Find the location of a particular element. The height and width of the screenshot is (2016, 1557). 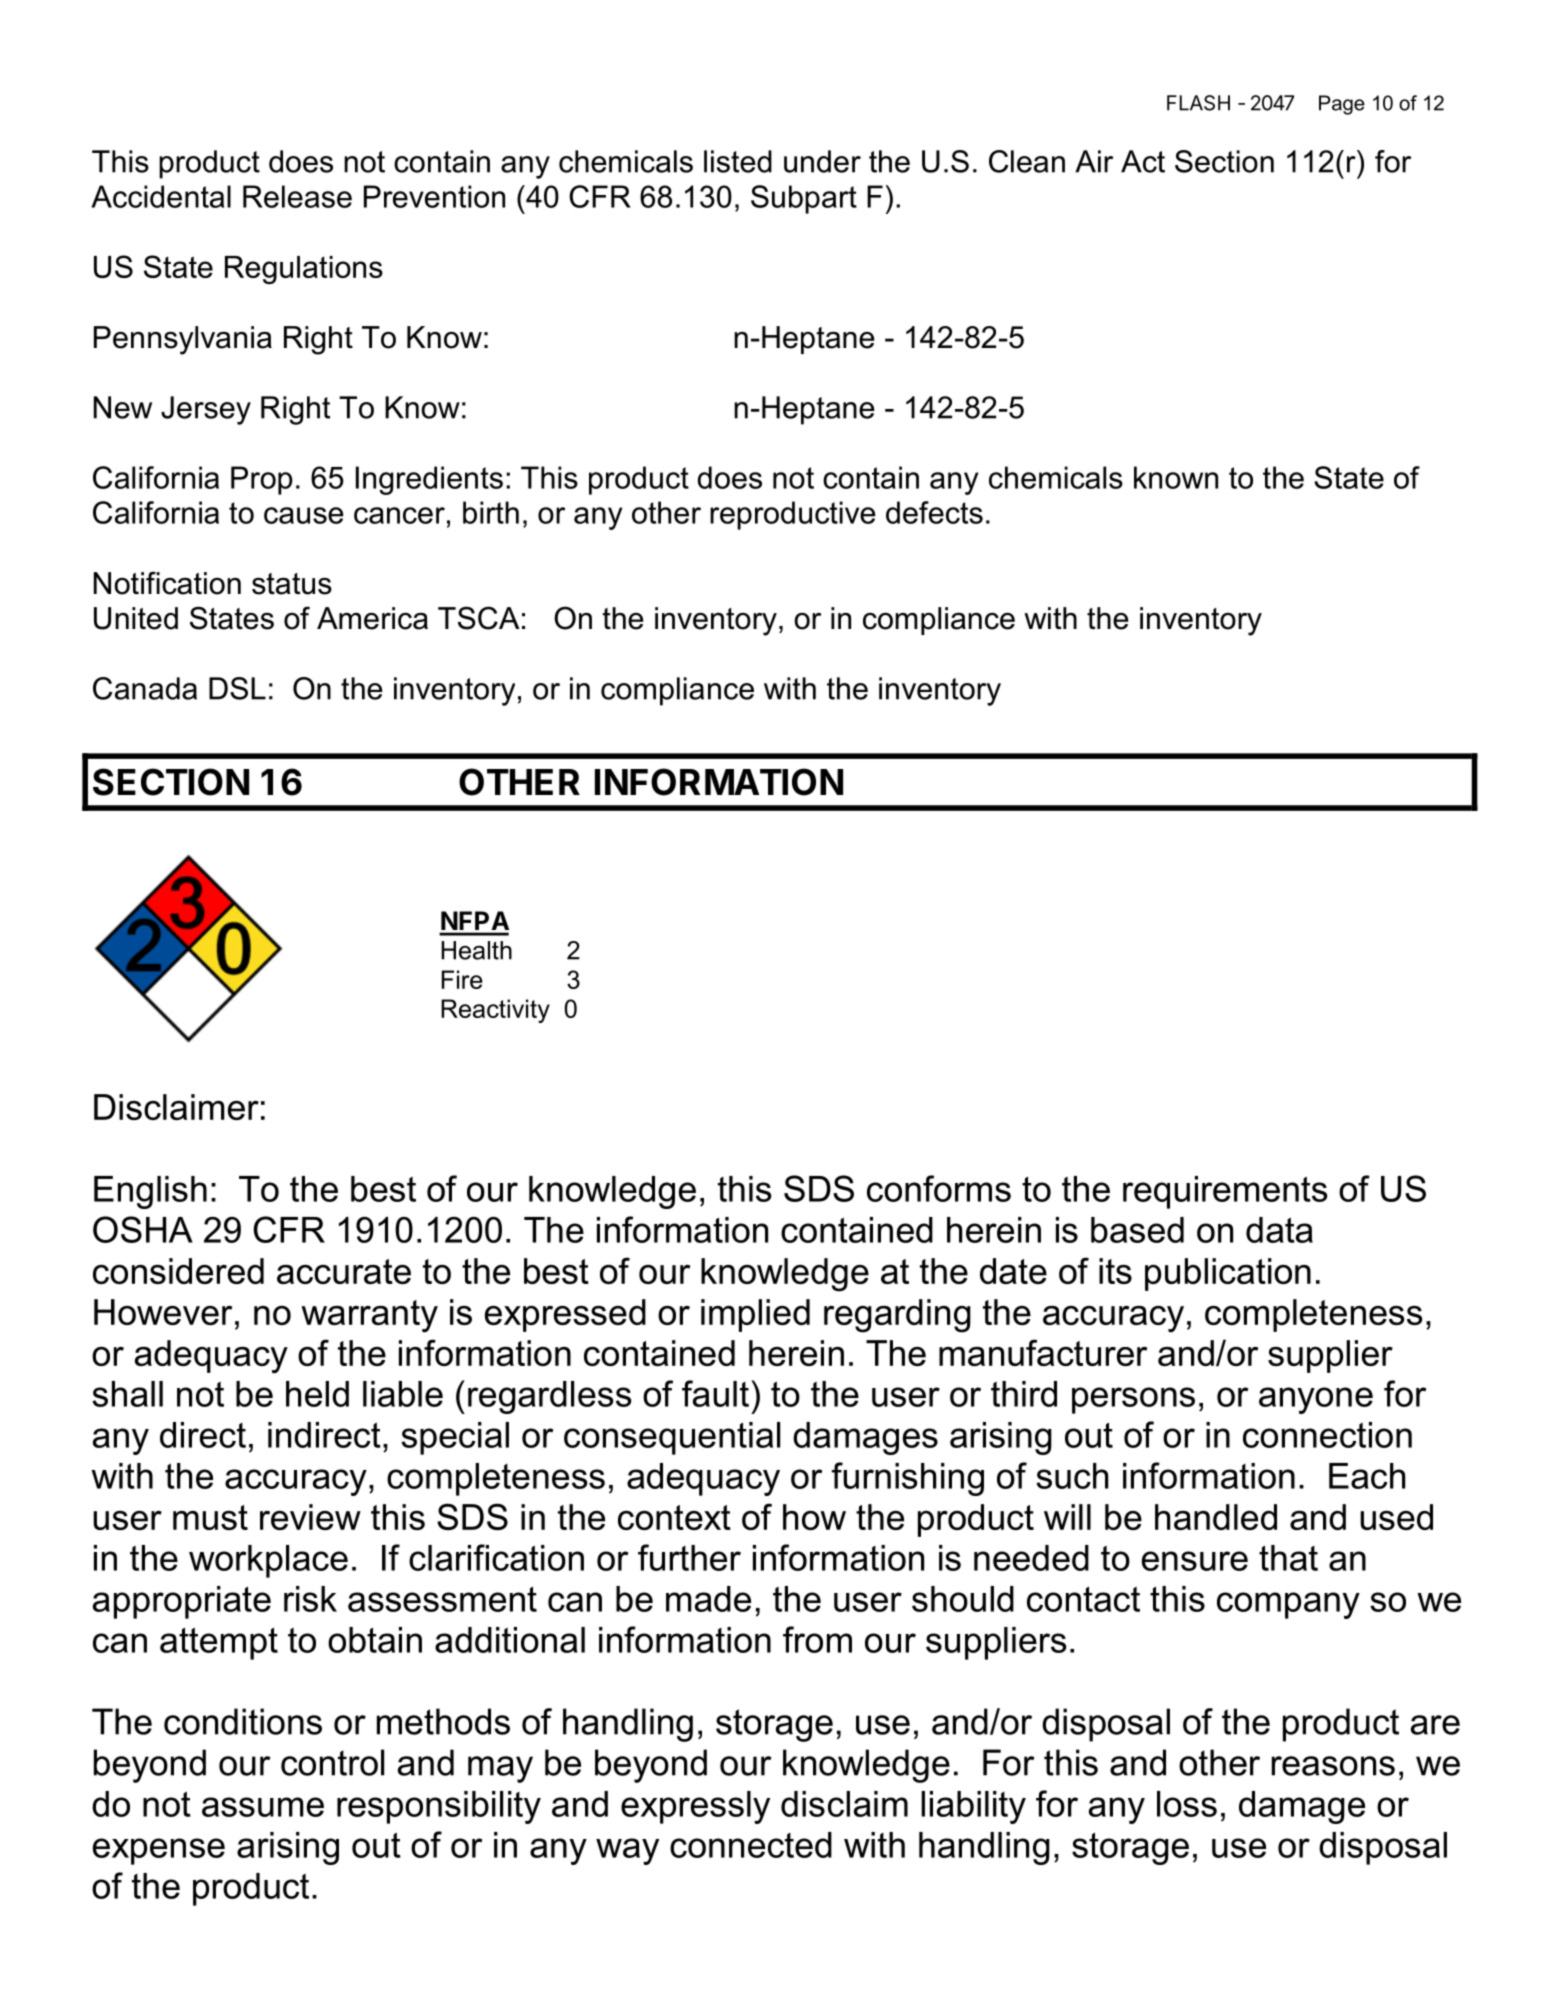

Reactivity is located at coordinates (495, 1011).
